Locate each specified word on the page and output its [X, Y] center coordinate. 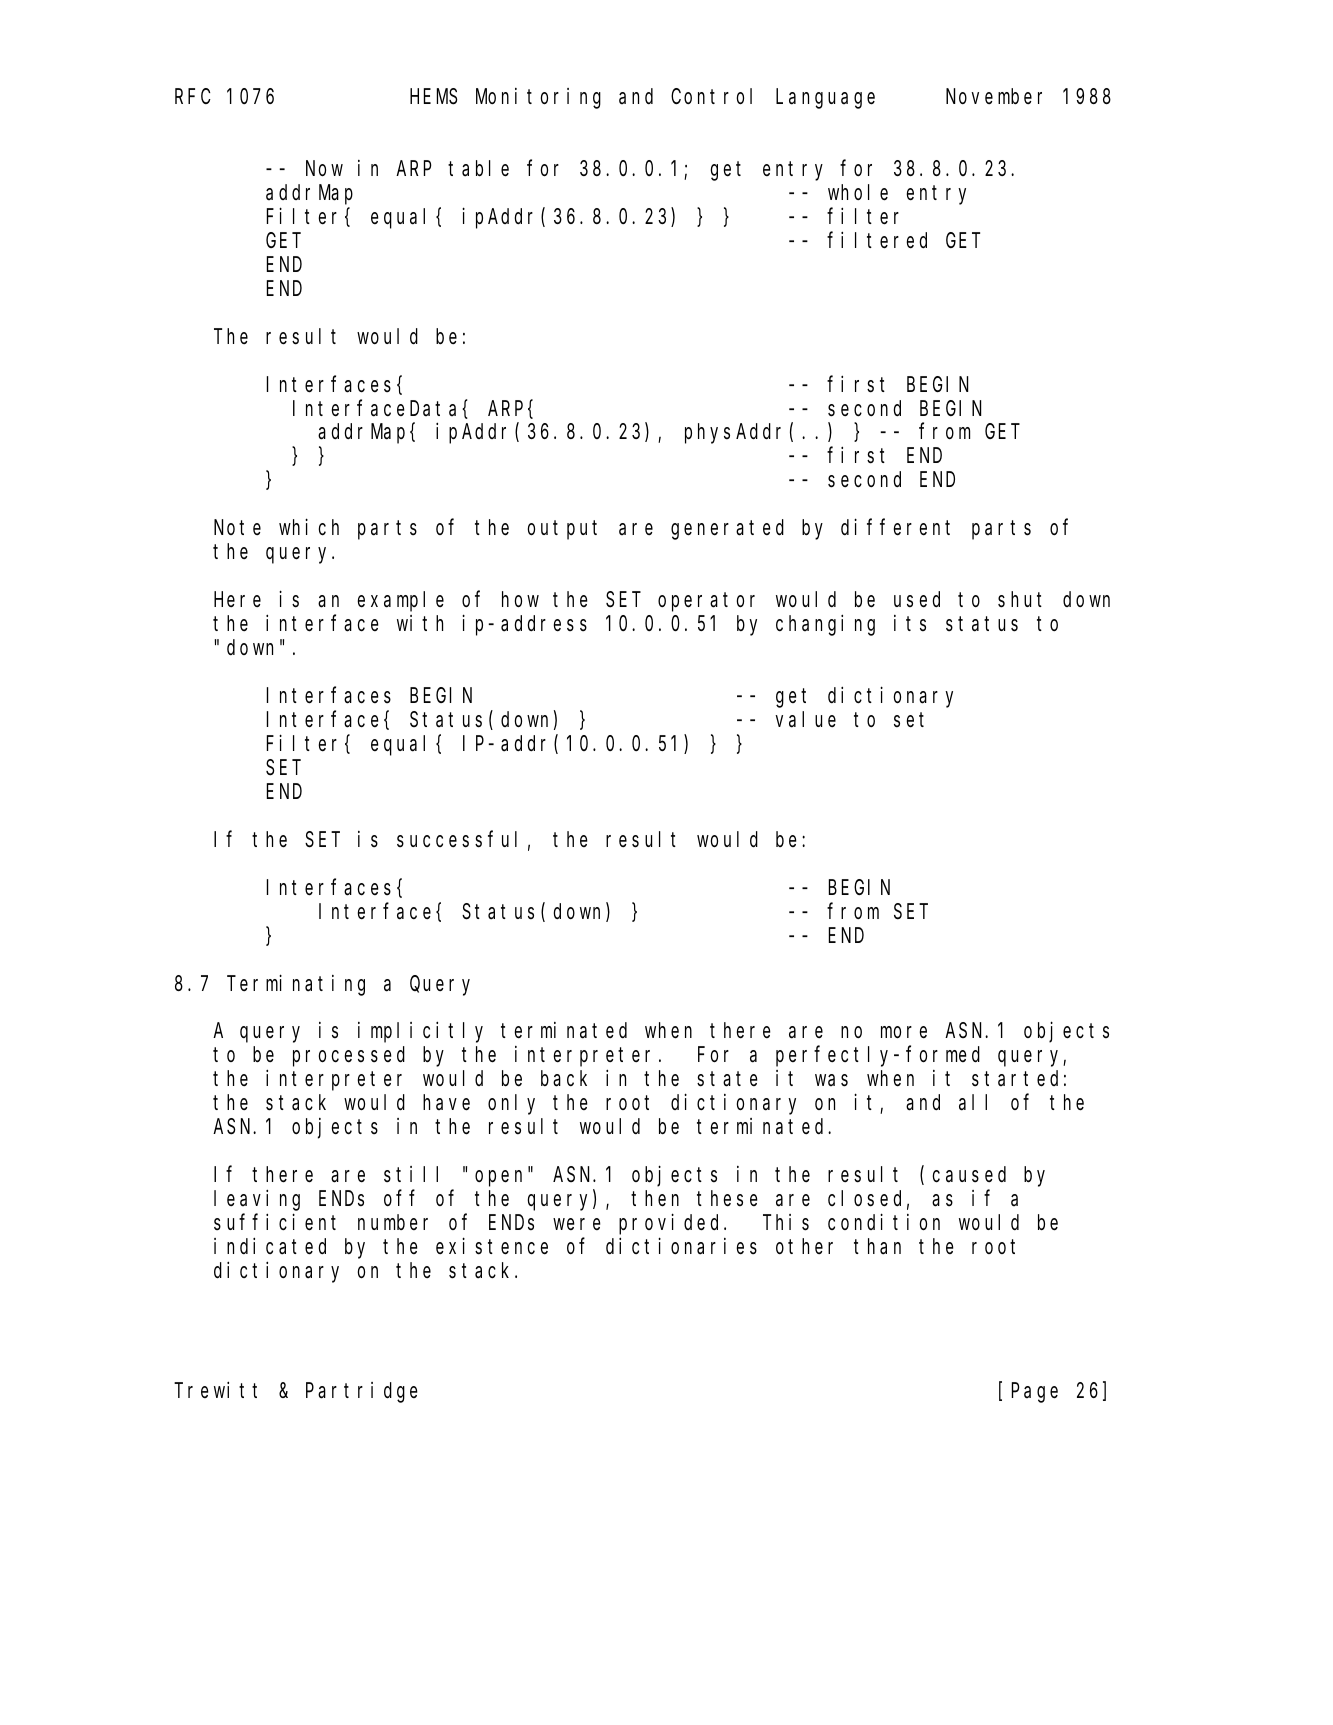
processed [349, 1057]
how [520, 600]
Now [324, 169]
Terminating [296, 985]
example [400, 602]
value [805, 719]
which [309, 527]
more [904, 1033]
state [727, 1079]
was [831, 1081]
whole [858, 192]
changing [825, 625]
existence [492, 1246]
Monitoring [538, 98]
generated [727, 530]
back [564, 1079]
